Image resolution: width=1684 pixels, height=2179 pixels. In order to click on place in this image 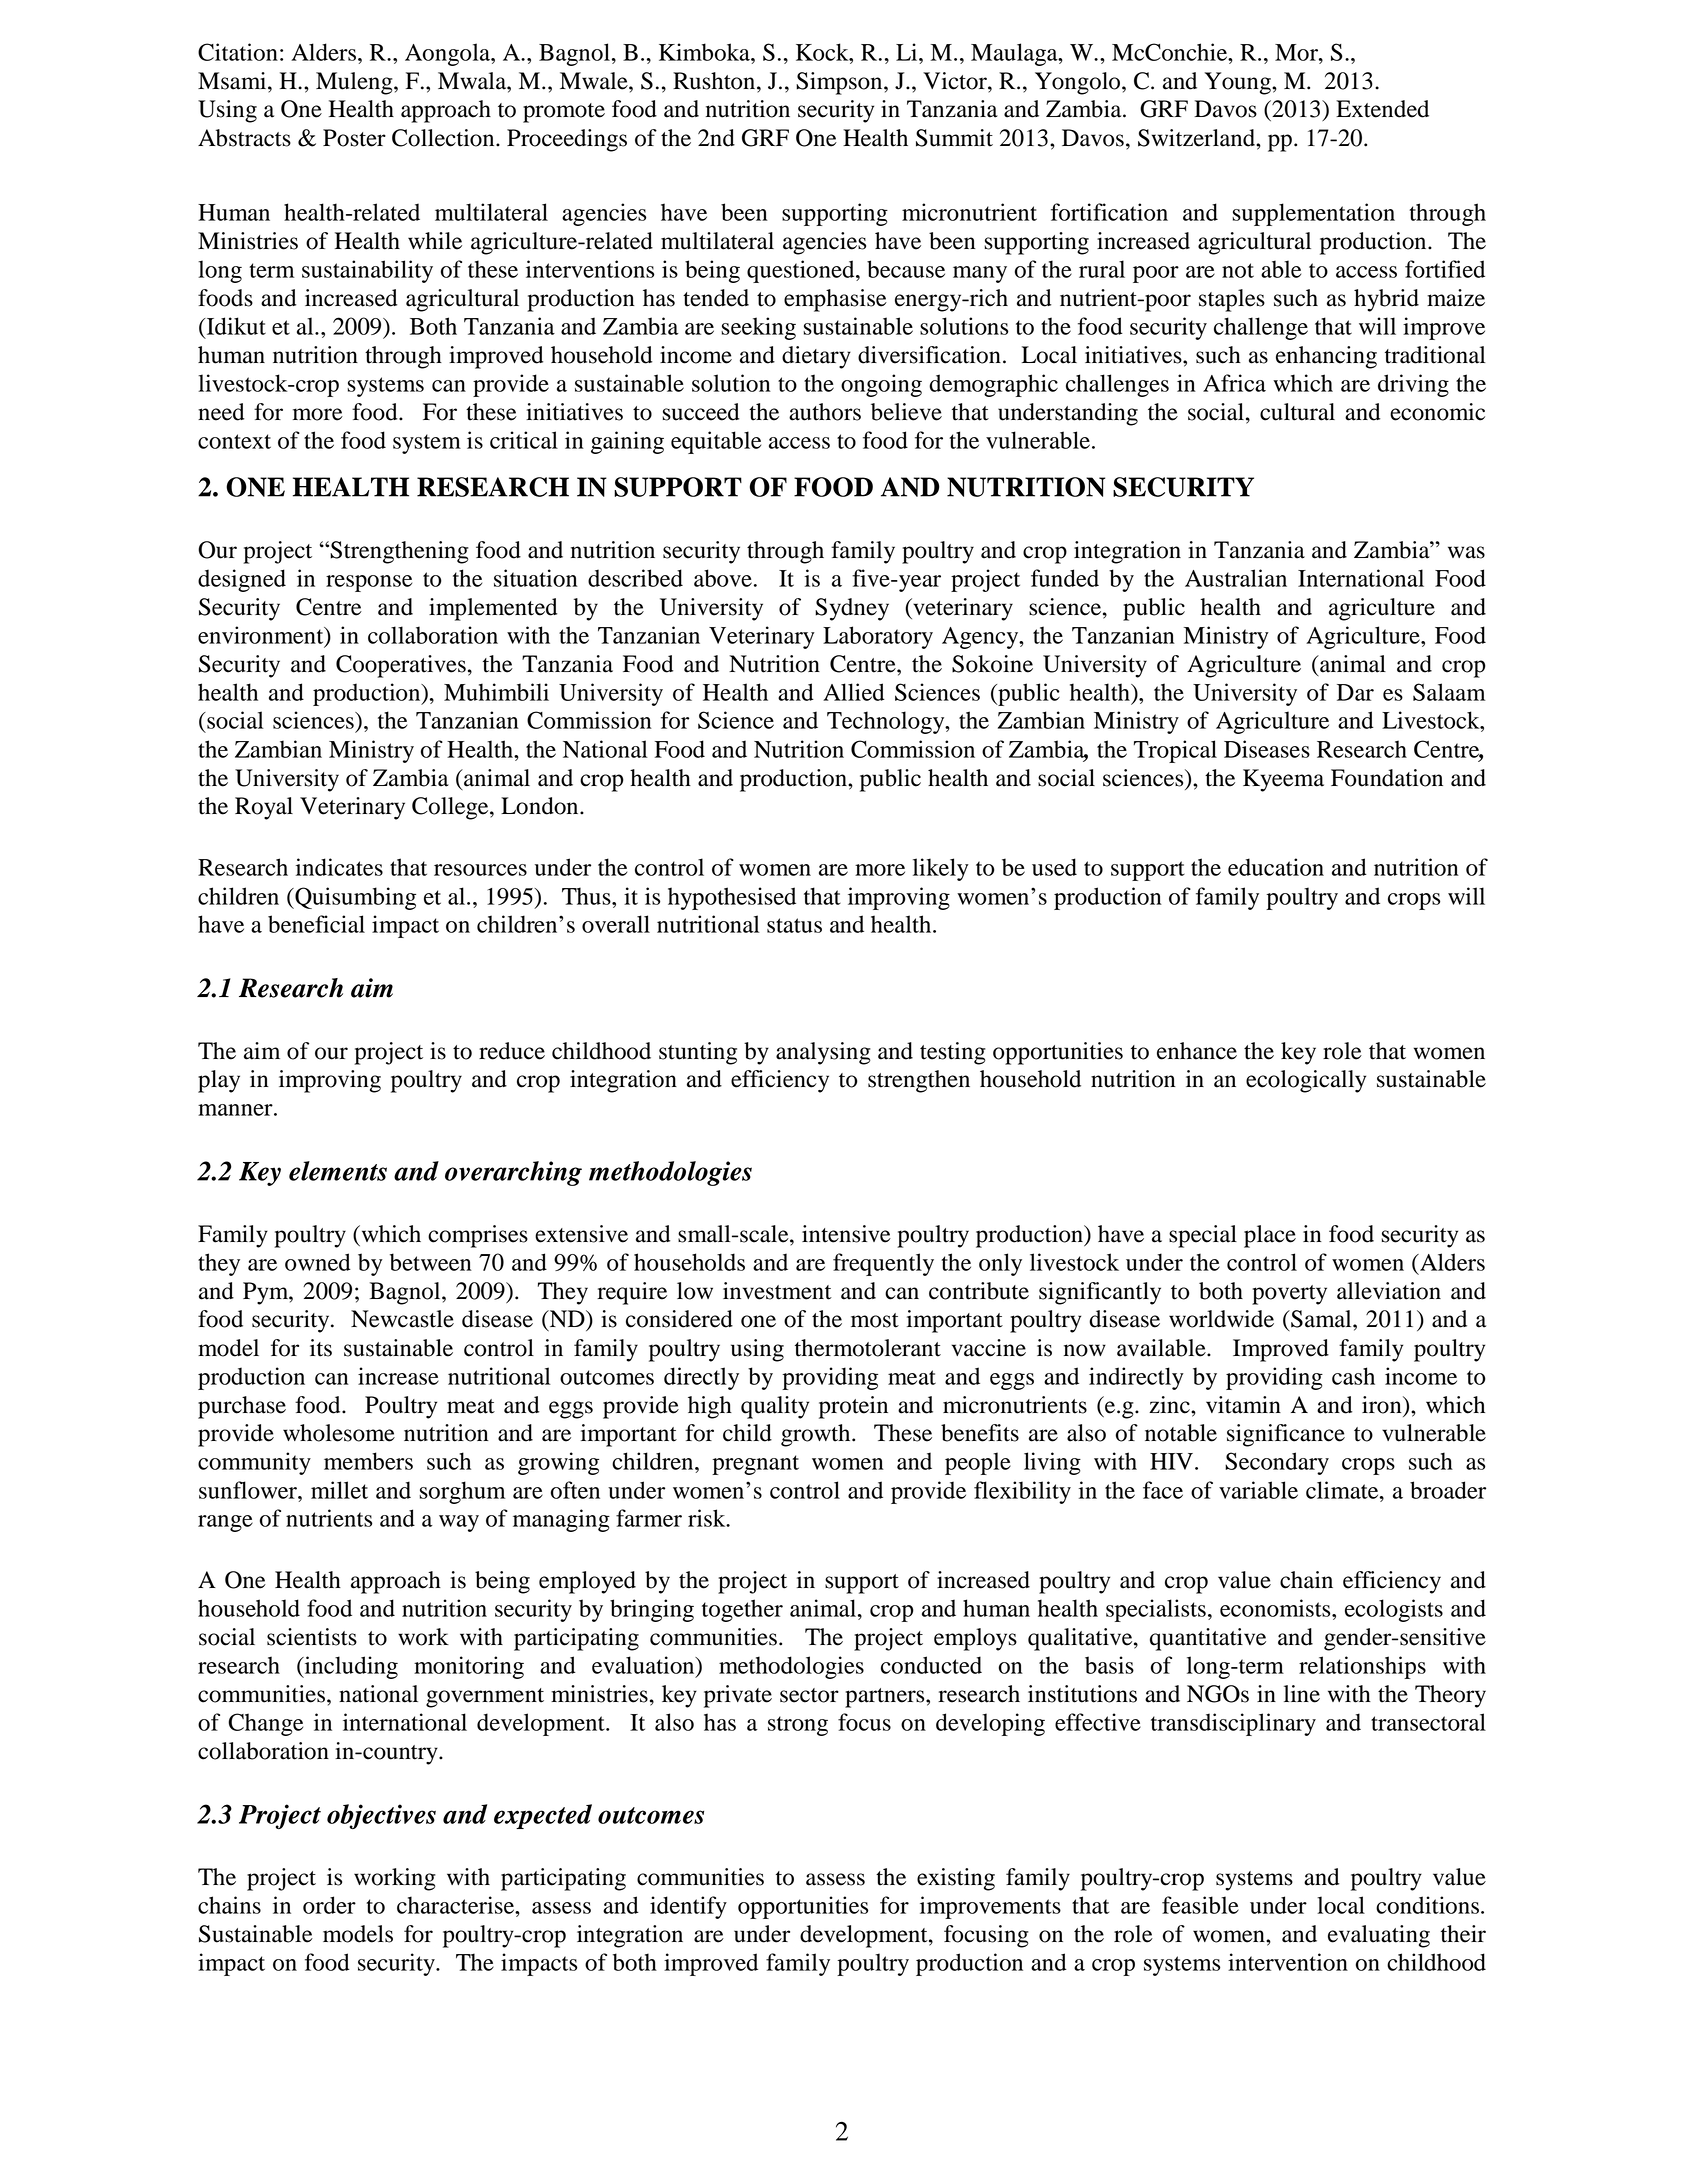, I will do `click(1270, 1236)`.
